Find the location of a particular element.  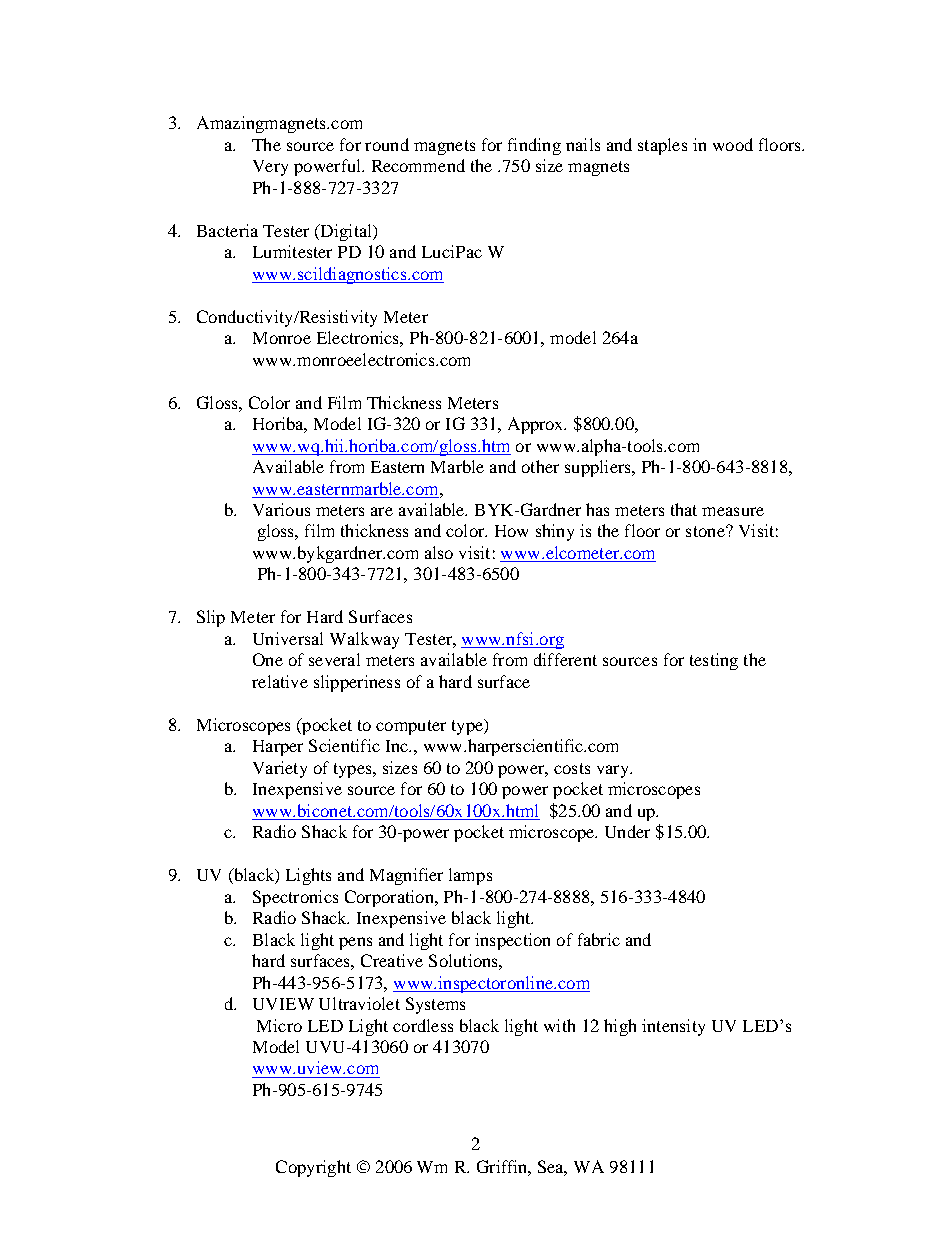

How is located at coordinates (511, 531).
